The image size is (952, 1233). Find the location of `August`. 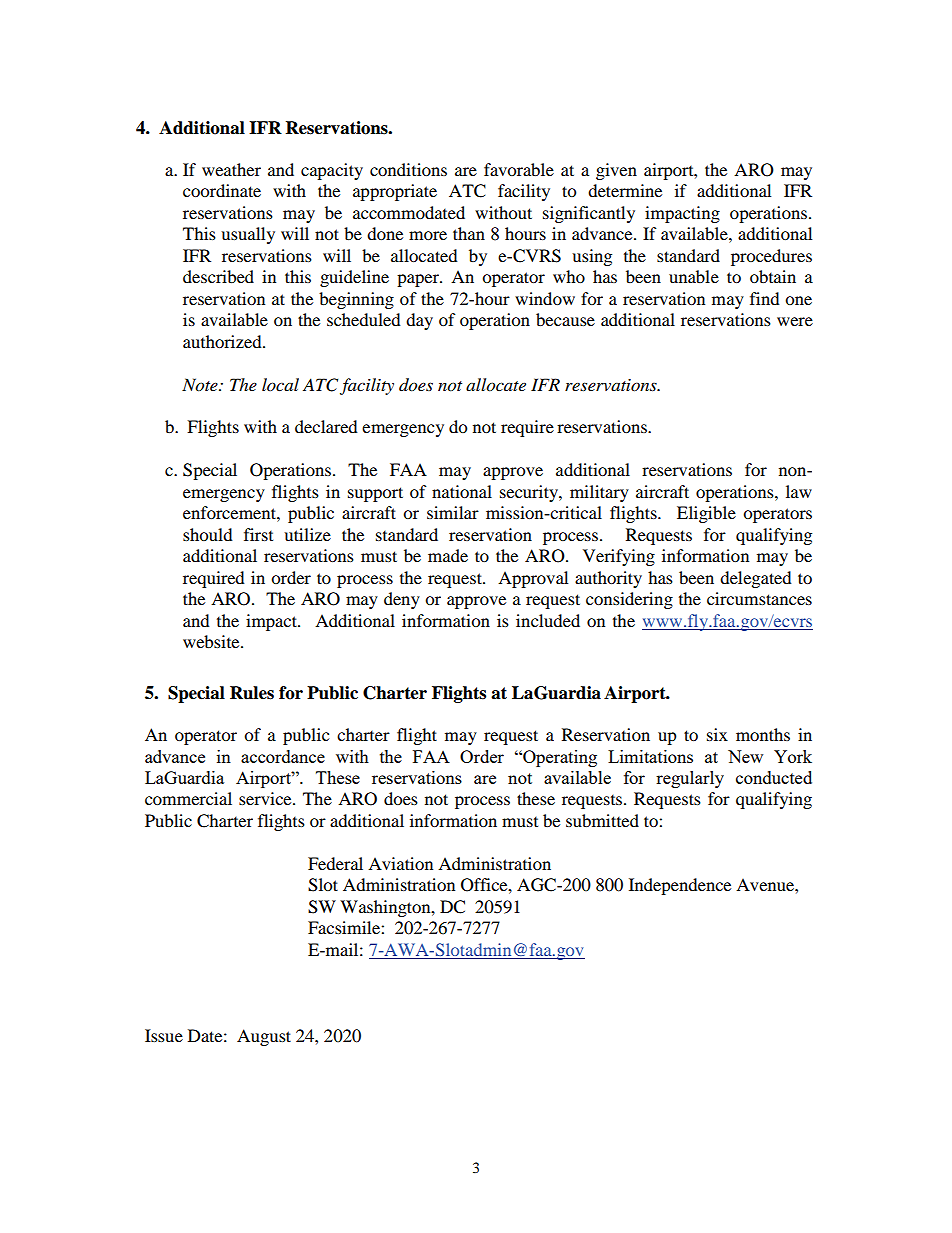

August is located at coordinates (264, 1037).
